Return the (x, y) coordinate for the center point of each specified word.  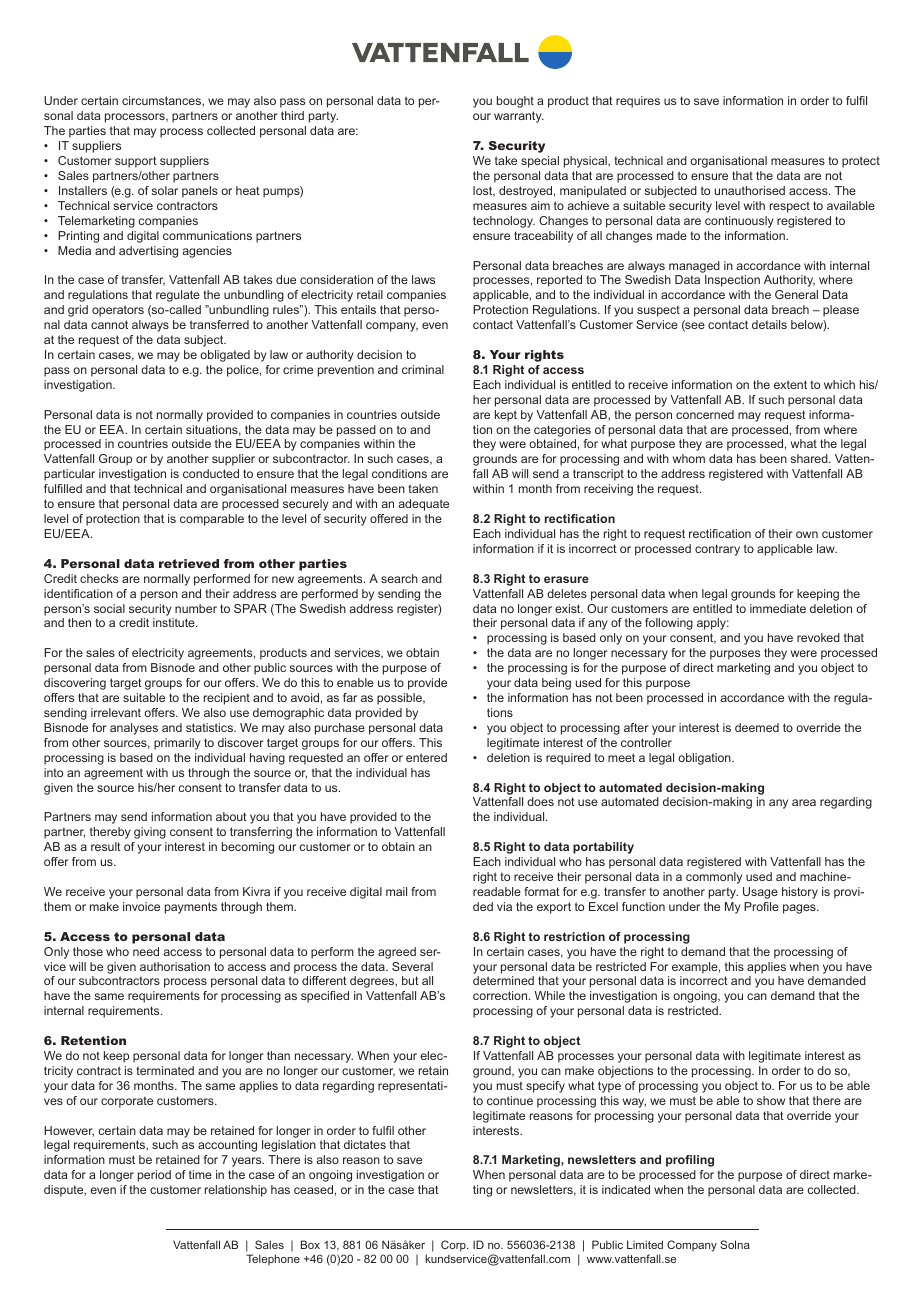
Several (412, 966)
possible (400, 699)
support (136, 162)
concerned (705, 414)
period (154, 1176)
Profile (761, 906)
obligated (225, 356)
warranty (519, 117)
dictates (365, 1144)
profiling (690, 1161)
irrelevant (116, 712)
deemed (757, 727)
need (146, 951)
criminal (423, 369)
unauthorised (750, 190)
